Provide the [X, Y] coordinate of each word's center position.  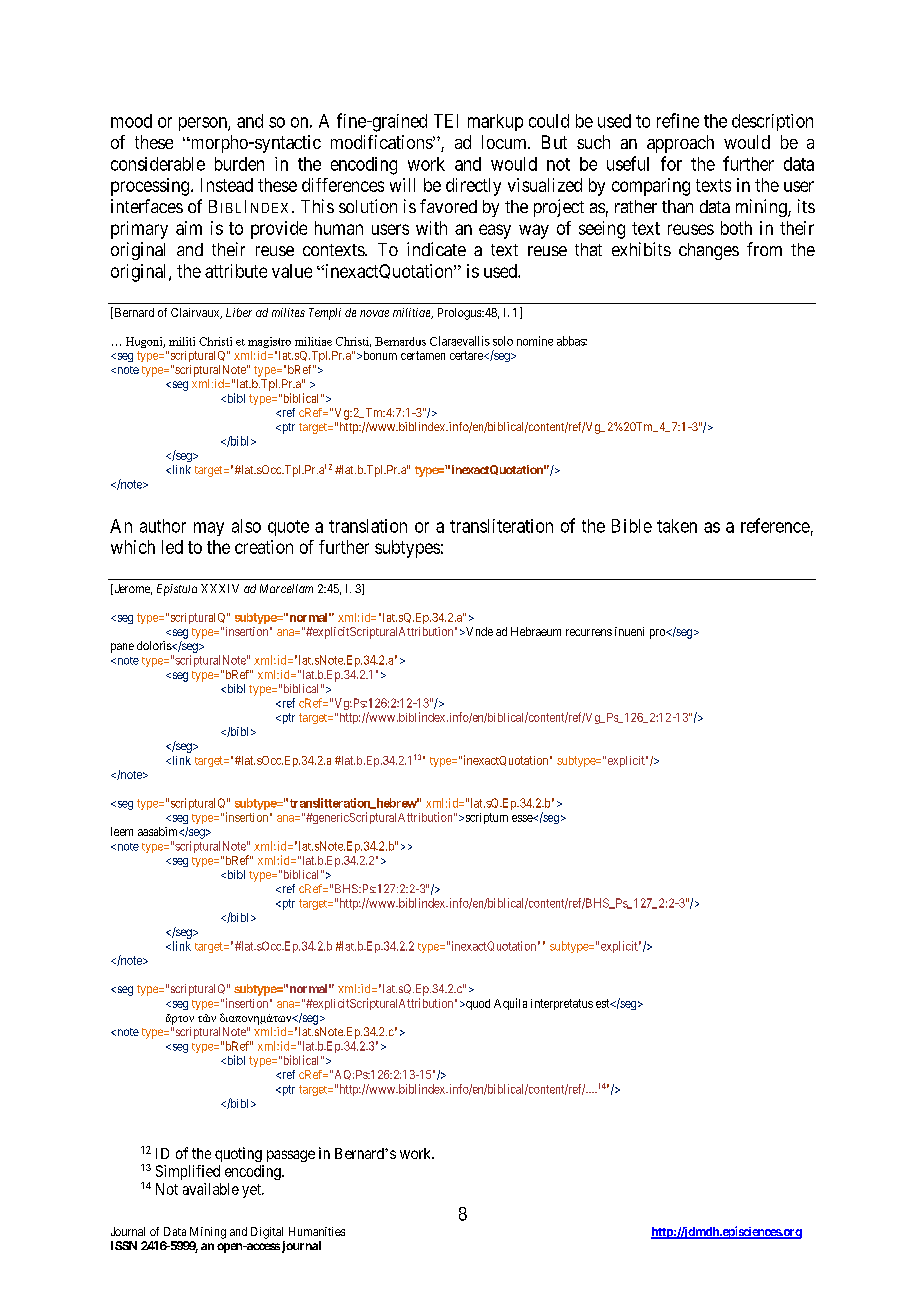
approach [680, 144]
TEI [446, 121]
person [204, 124]
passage [291, 1156]
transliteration [501, 526]
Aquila [510, 1004]
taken [677, 526]
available [211, 1189]
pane [122, 648]
